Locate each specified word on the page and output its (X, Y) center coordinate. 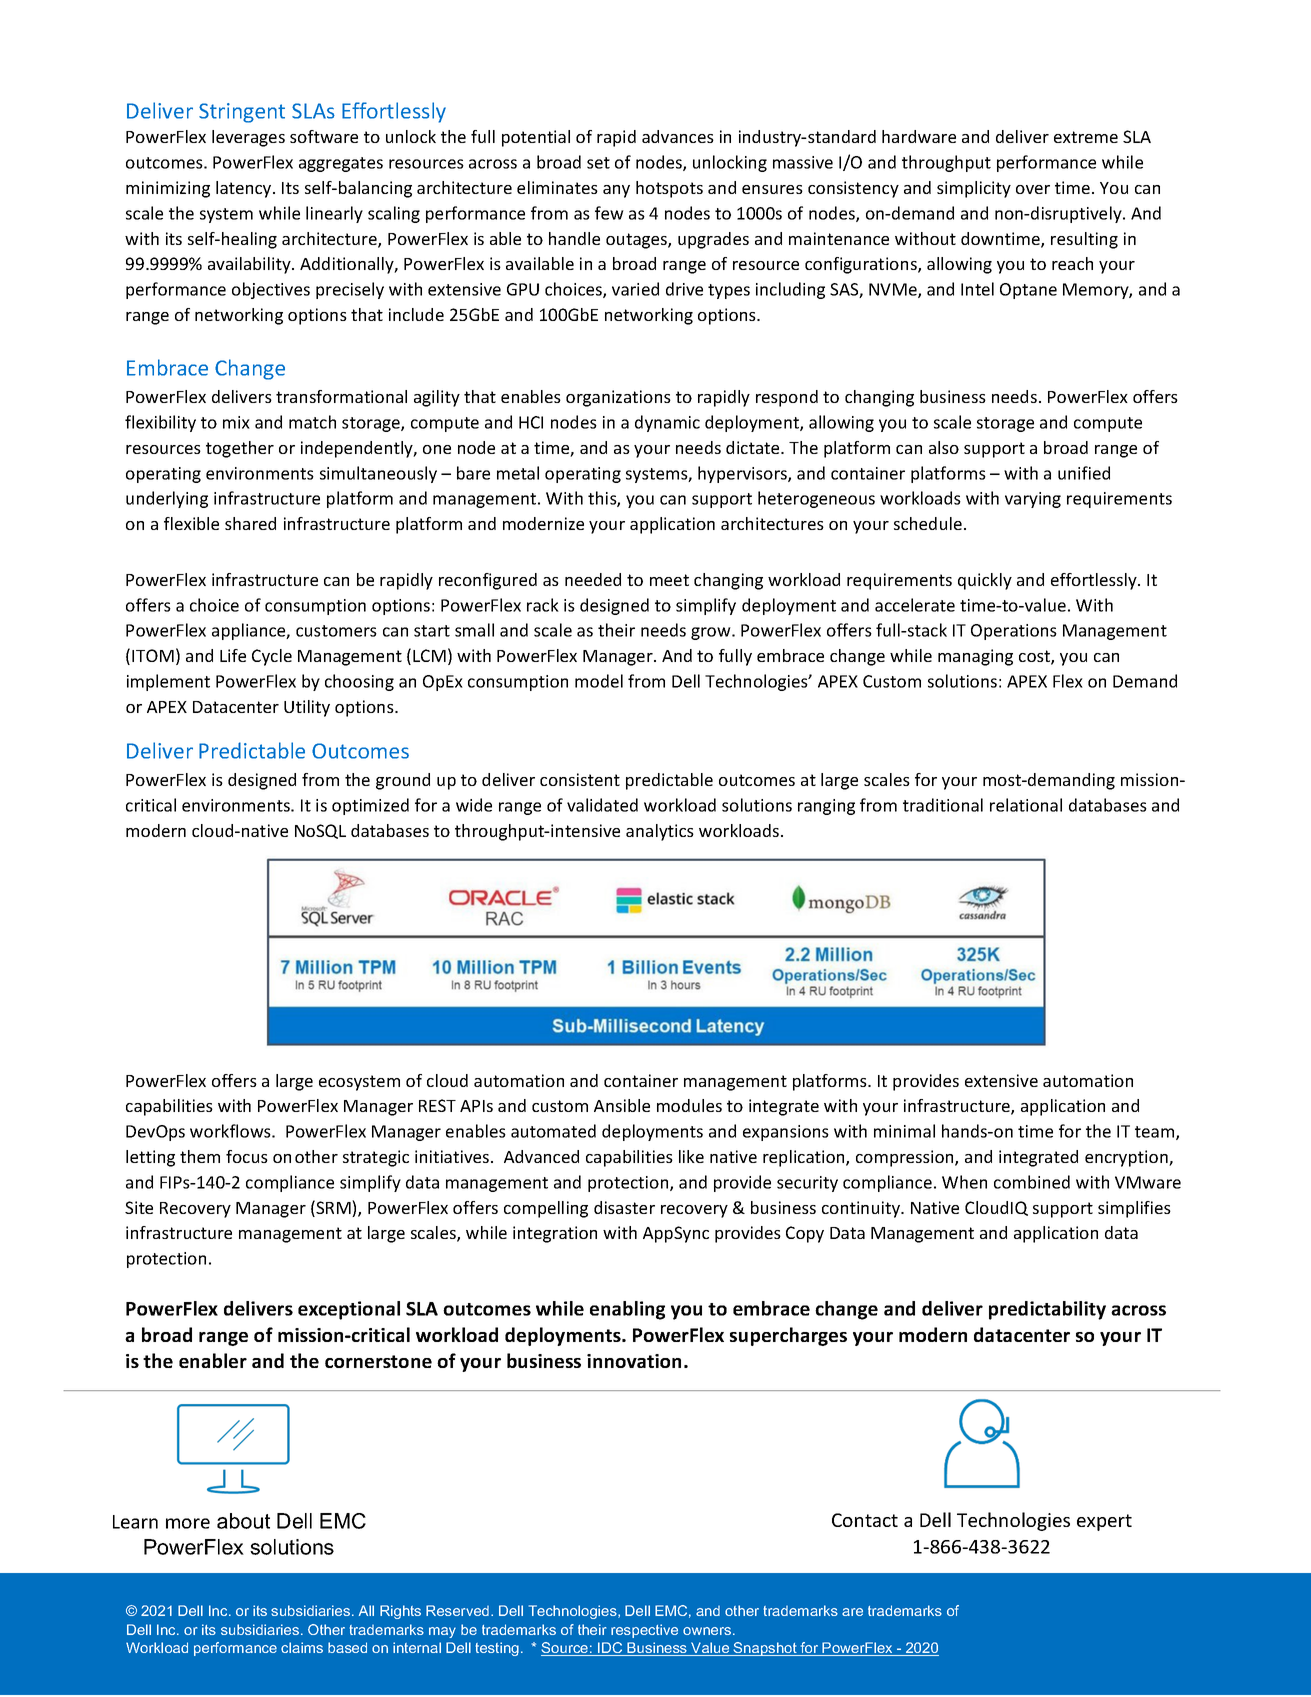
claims (302, 1647)
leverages (248, 138)
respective (644, 1631)
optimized (370, 806)
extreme (1086, 137)
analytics (660, 832)
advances (678, 136)
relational (1026, 805)
